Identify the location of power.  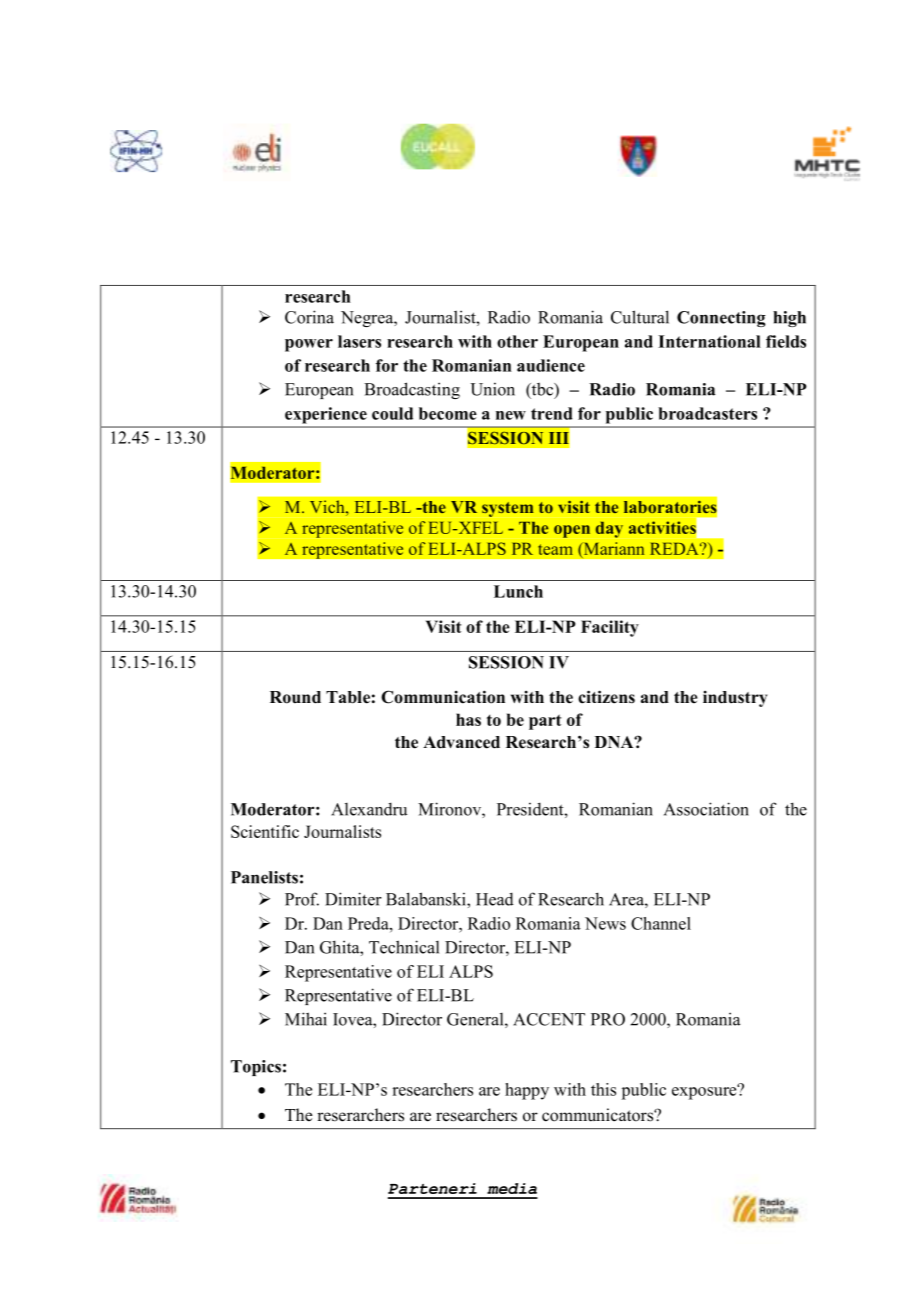
(309, 345).
